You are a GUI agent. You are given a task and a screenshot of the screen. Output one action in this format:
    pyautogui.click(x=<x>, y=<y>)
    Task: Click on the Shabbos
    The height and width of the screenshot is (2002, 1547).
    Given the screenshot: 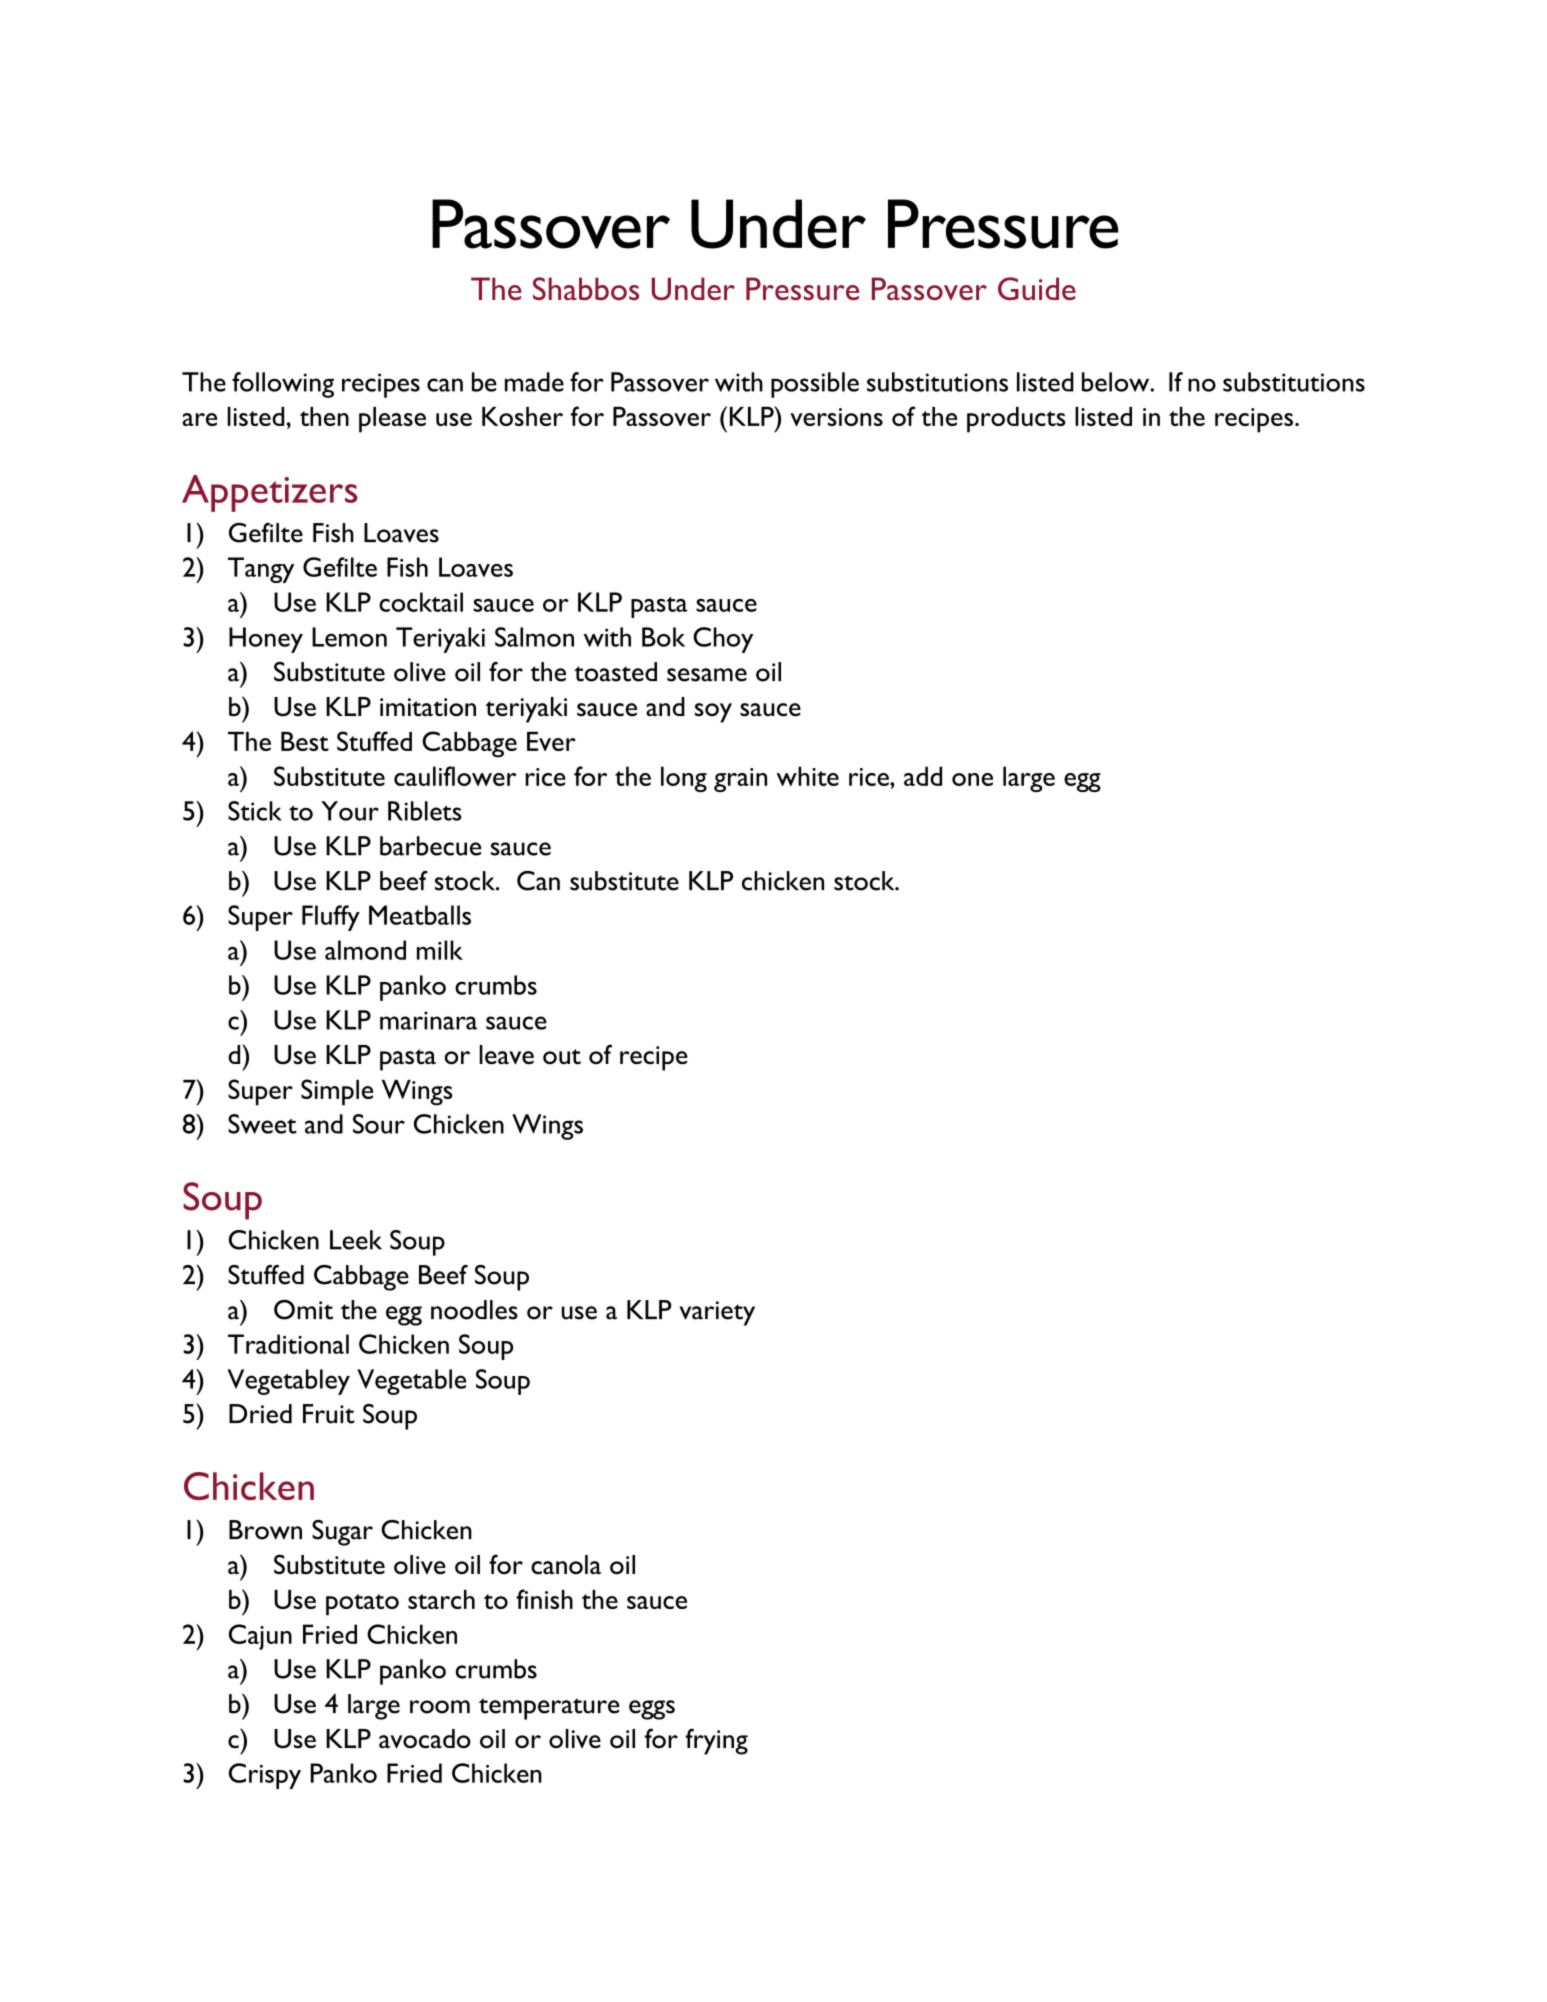 What is the action you would take?
    pyautogui.click(x=586, y=288)
